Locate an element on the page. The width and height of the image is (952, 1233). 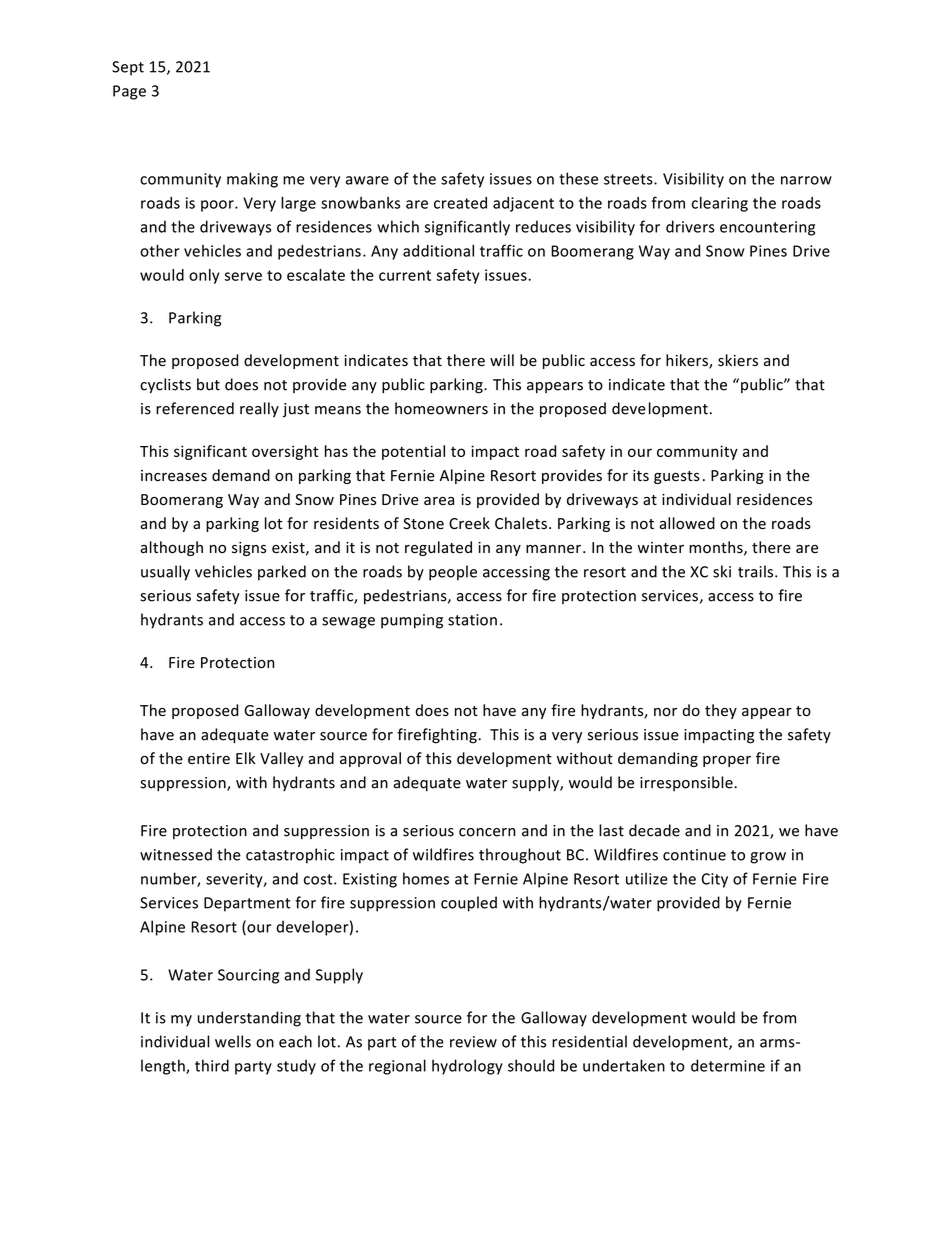
but is located at coordinates (208, 384).
